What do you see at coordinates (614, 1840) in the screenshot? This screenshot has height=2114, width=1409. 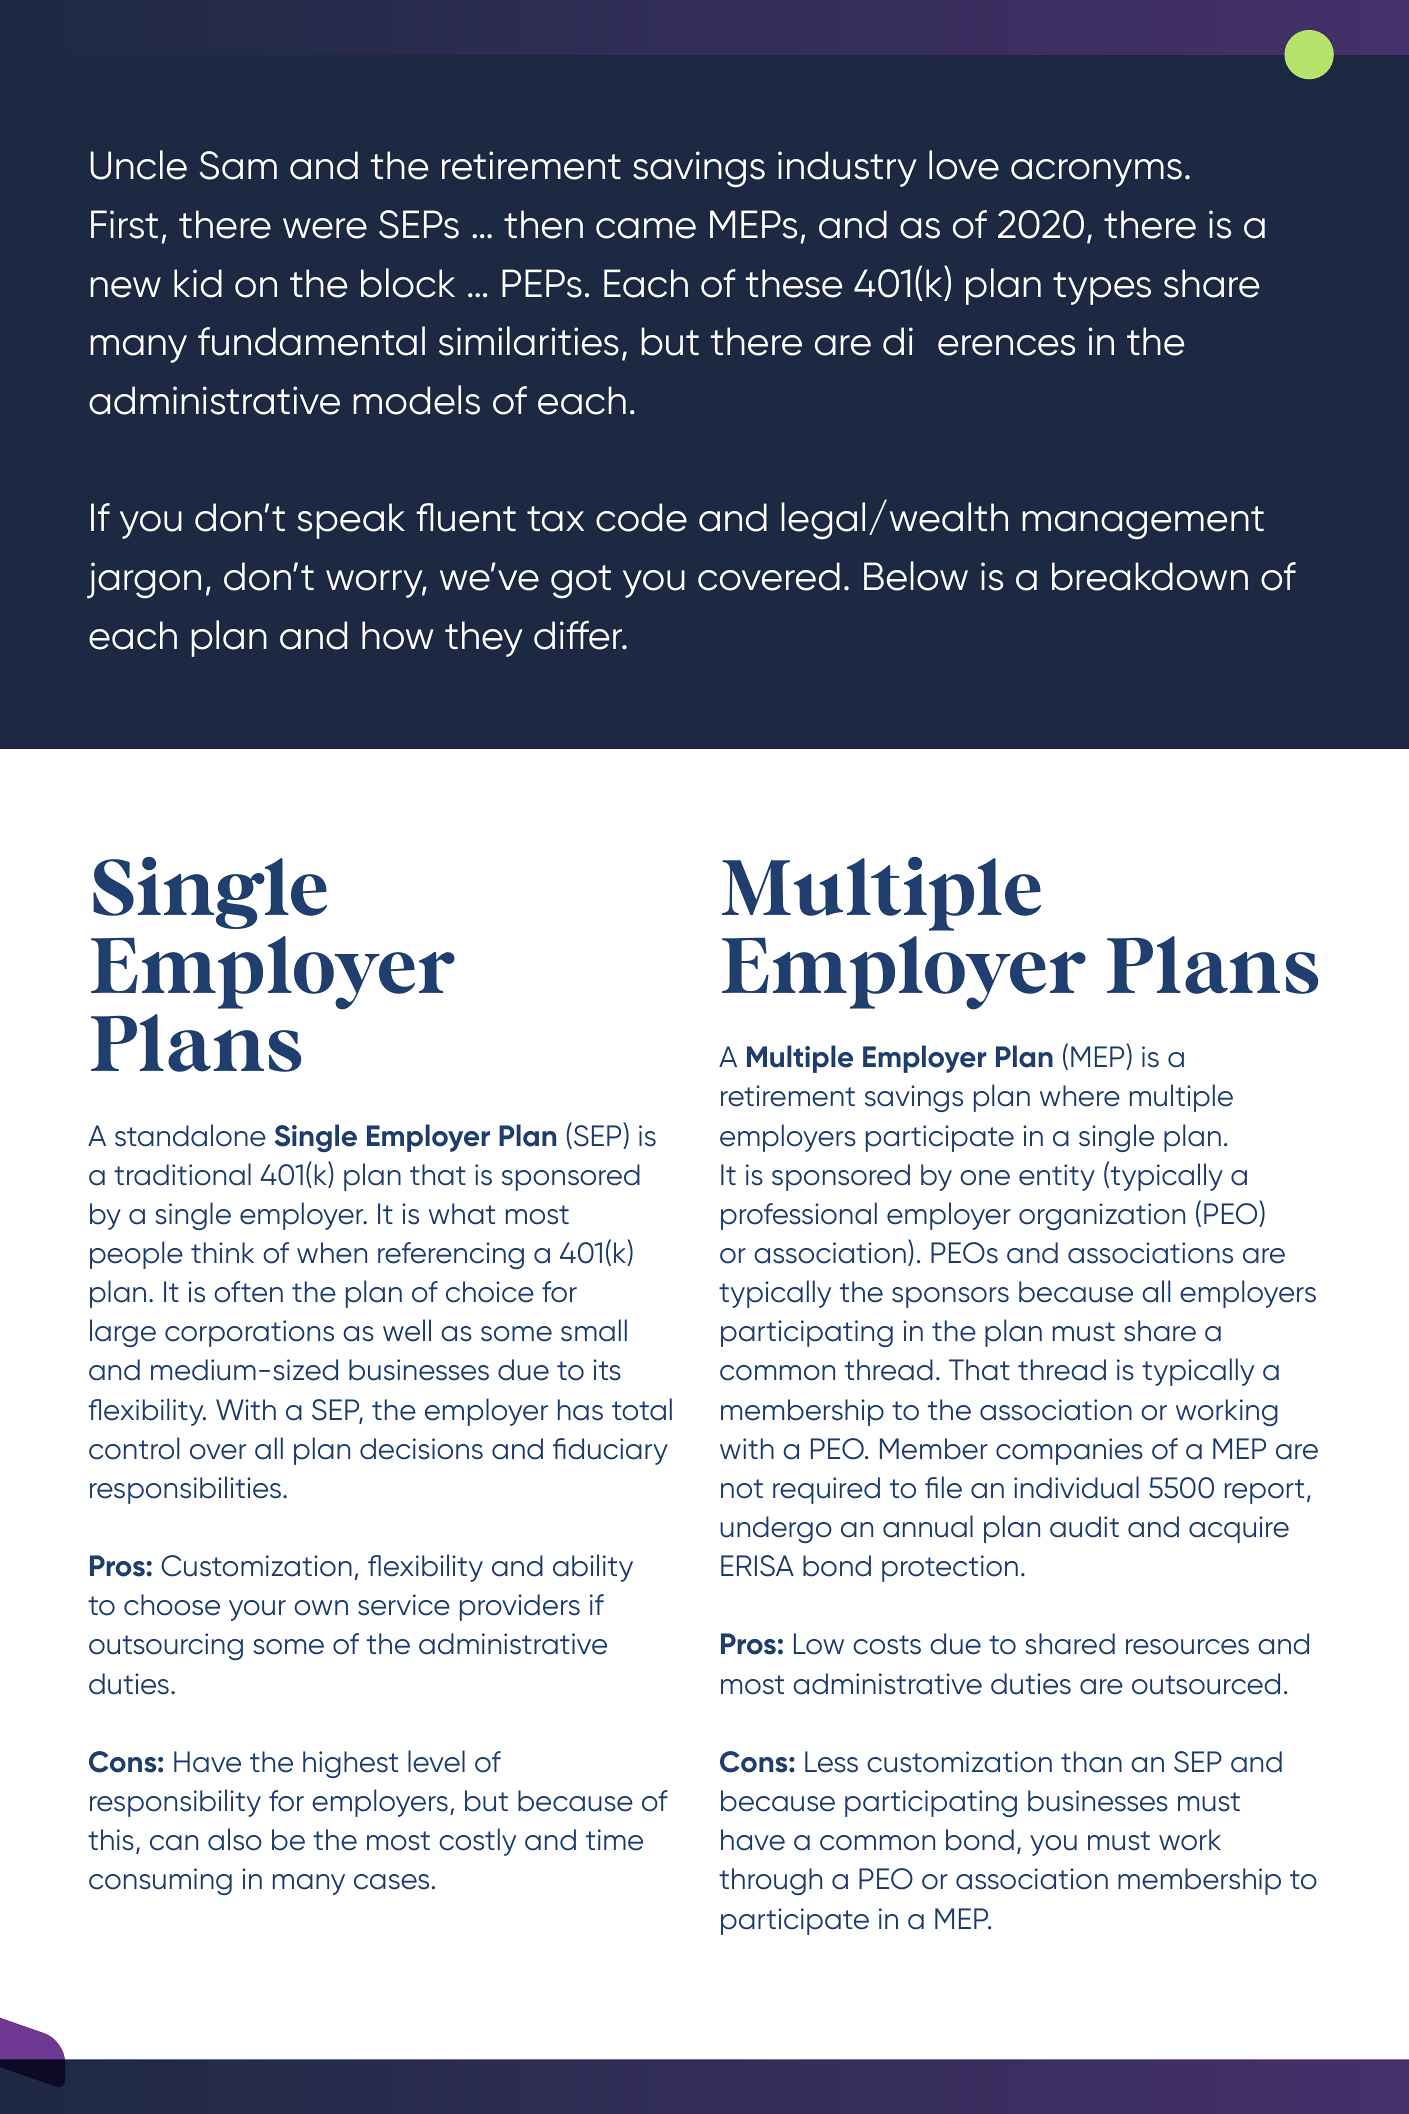 I see `time` at bounding box center [614, 1840].
